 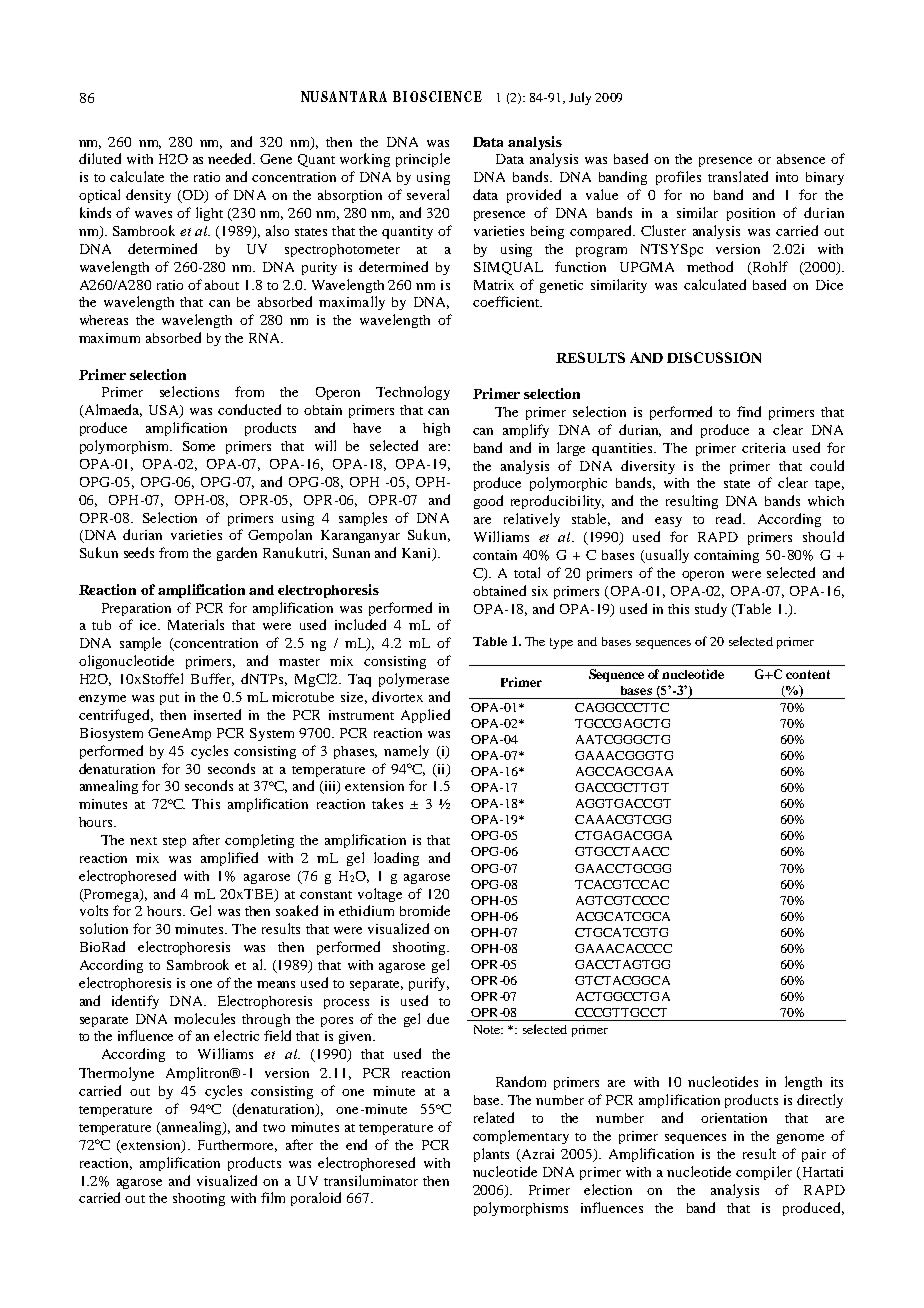 I want to click on Technology, so click(x=413, y=393).
